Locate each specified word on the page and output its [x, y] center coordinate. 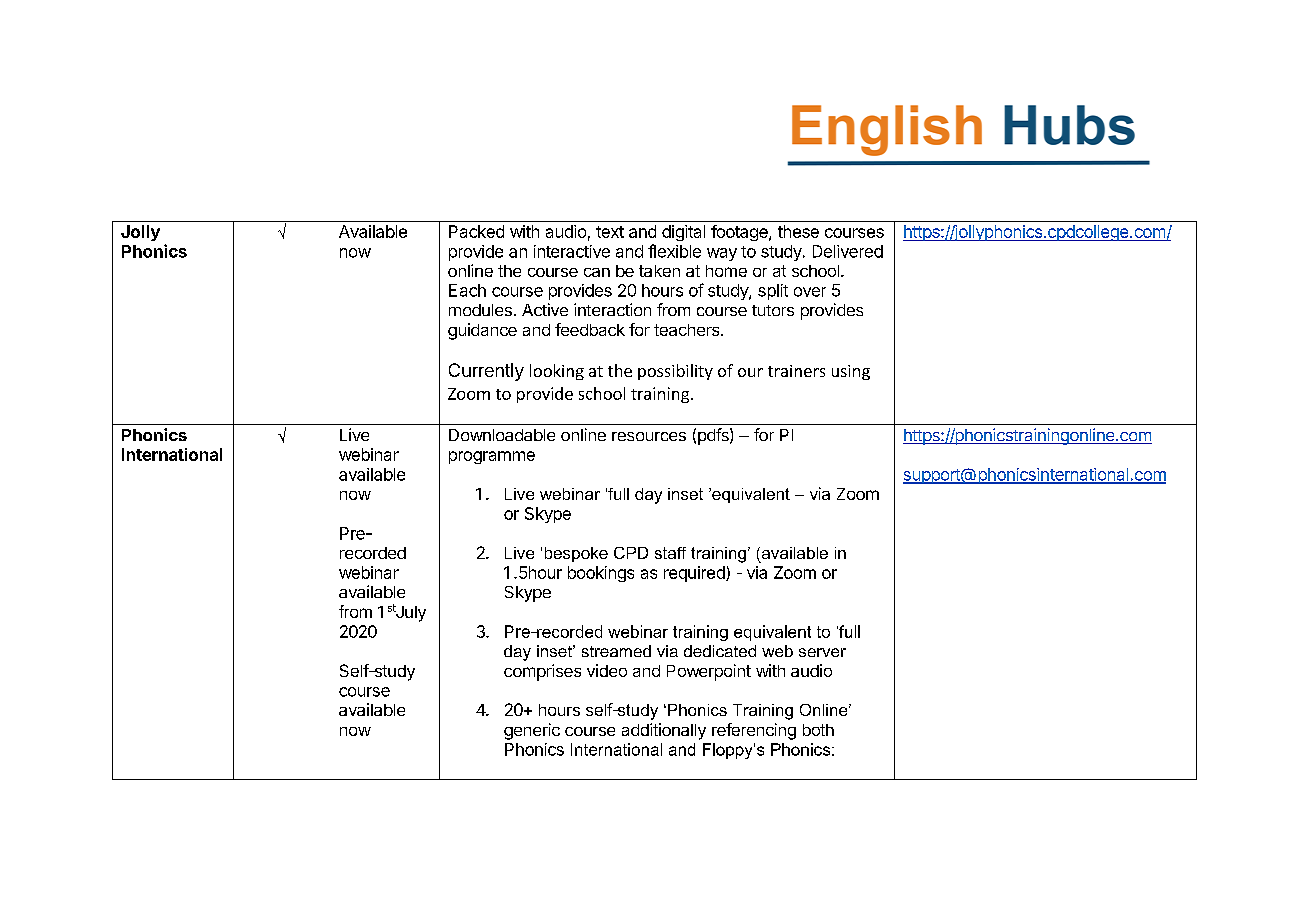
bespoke [576, 554]
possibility [675, 372]
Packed [476, 231]
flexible [674, 251]
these [798, 231]
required [695, 574]
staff [670, 553]
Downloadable [502, 435]
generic [532, 731]
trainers [796, 371]
